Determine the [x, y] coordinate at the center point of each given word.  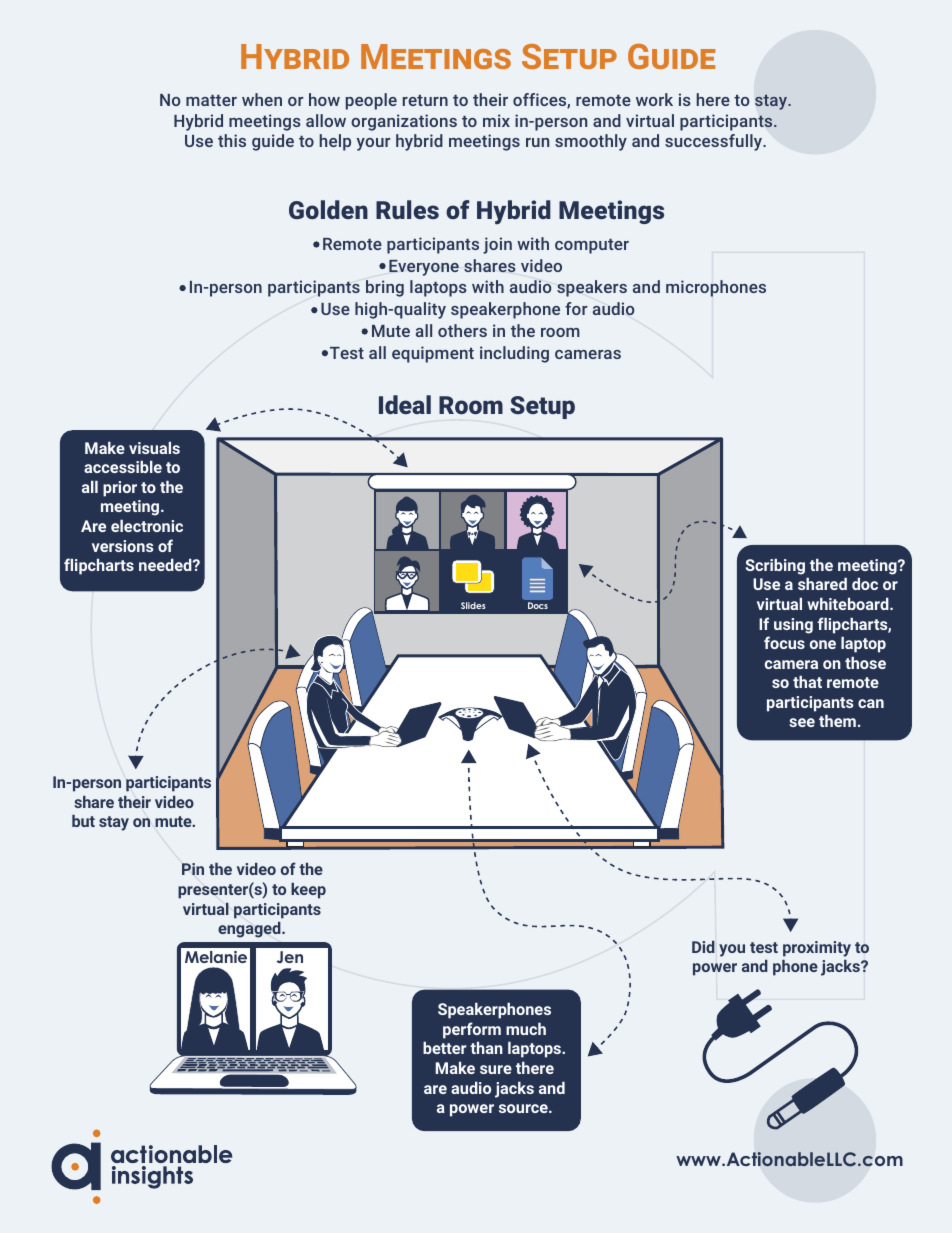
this [232, 140]
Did [703, 947]
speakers [592, 288]
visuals [154, 448]
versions [123, 546]
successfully [714, 142]
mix [496, 120]
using [793, 626]
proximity [817, 949]
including [514, 354]
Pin [193, 869]
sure [496, 1069]
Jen [290, 957]
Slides [473, 605]
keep [308, 891]
